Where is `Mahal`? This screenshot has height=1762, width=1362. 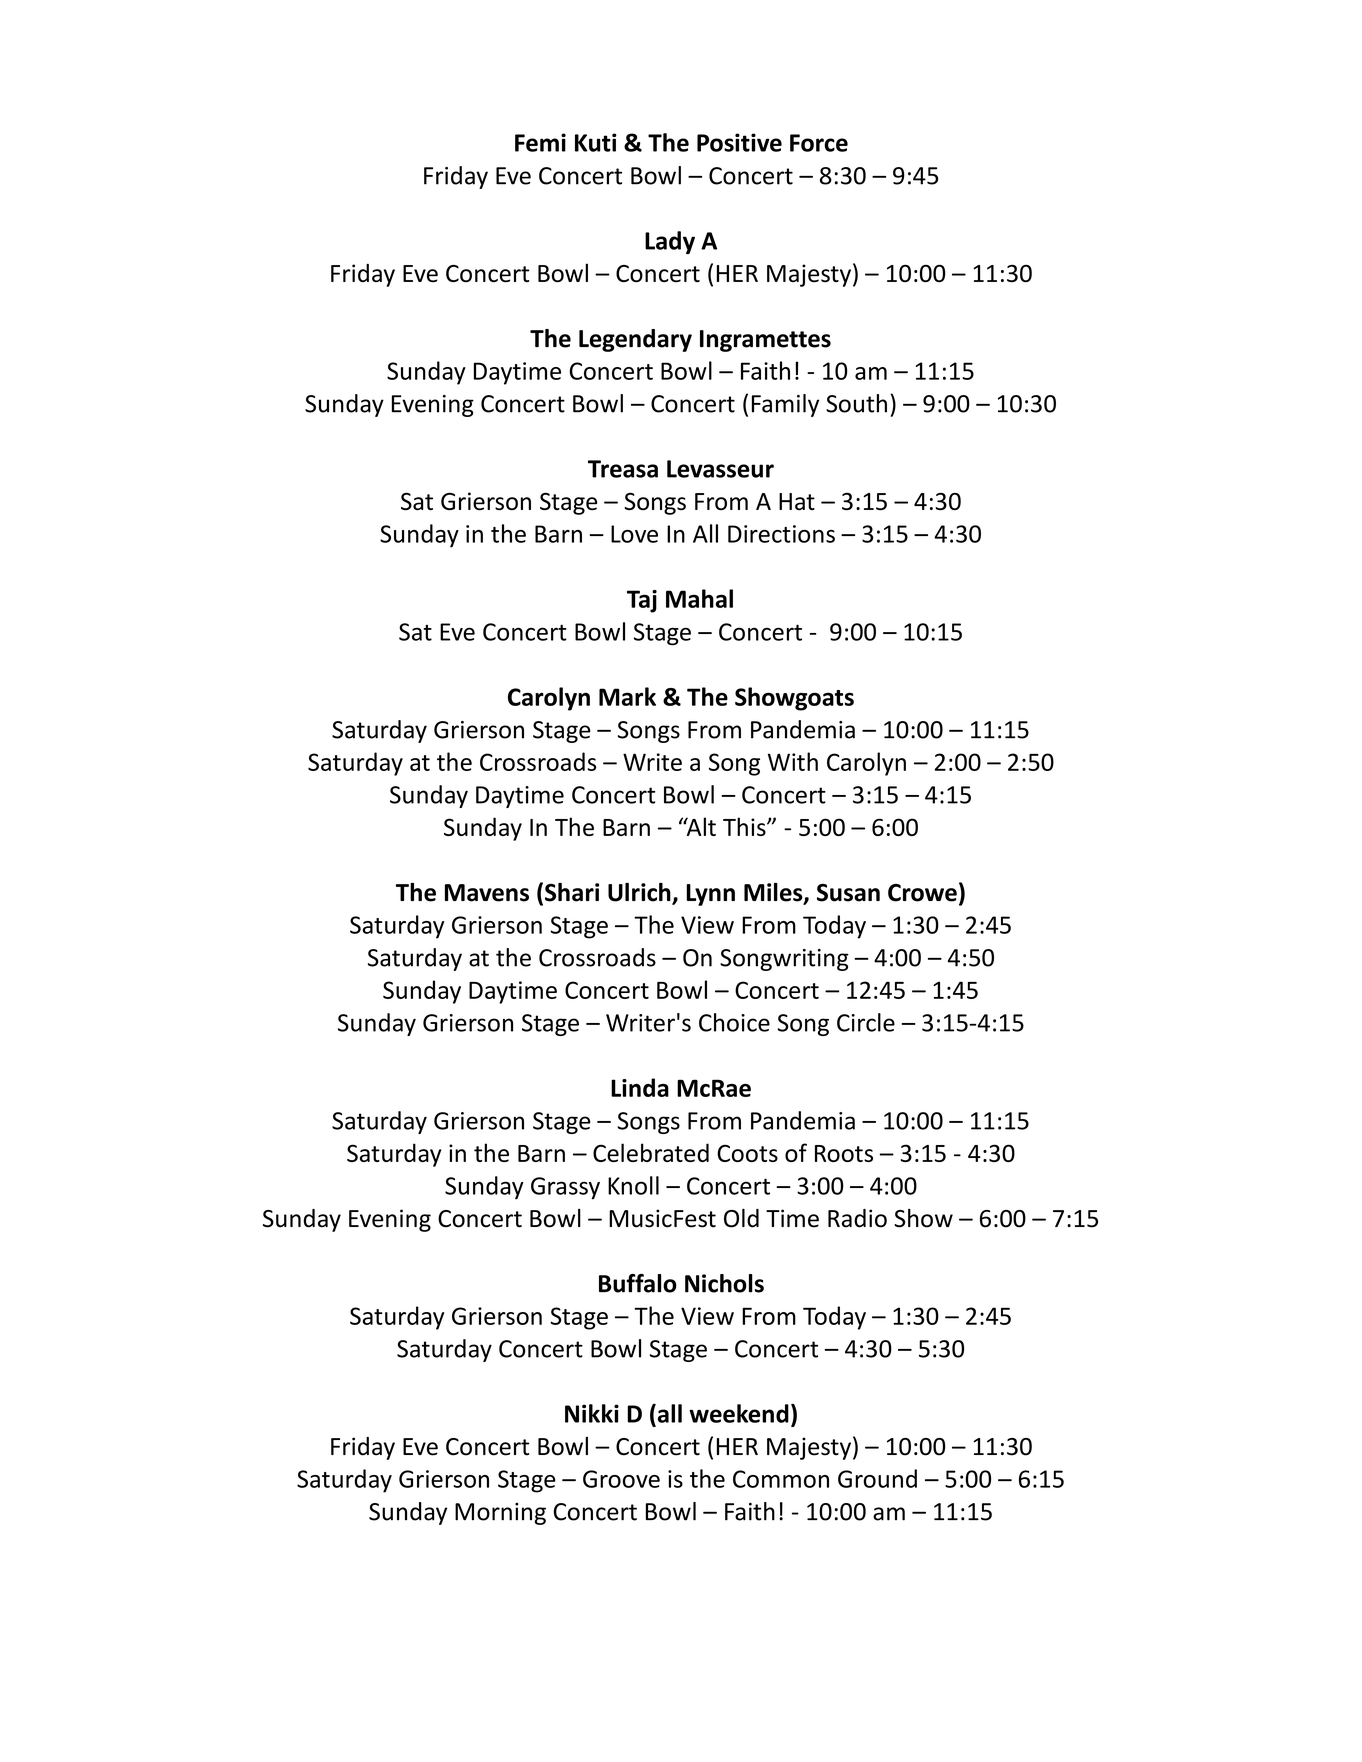
Mahal is located at coordinates (699, 598).
